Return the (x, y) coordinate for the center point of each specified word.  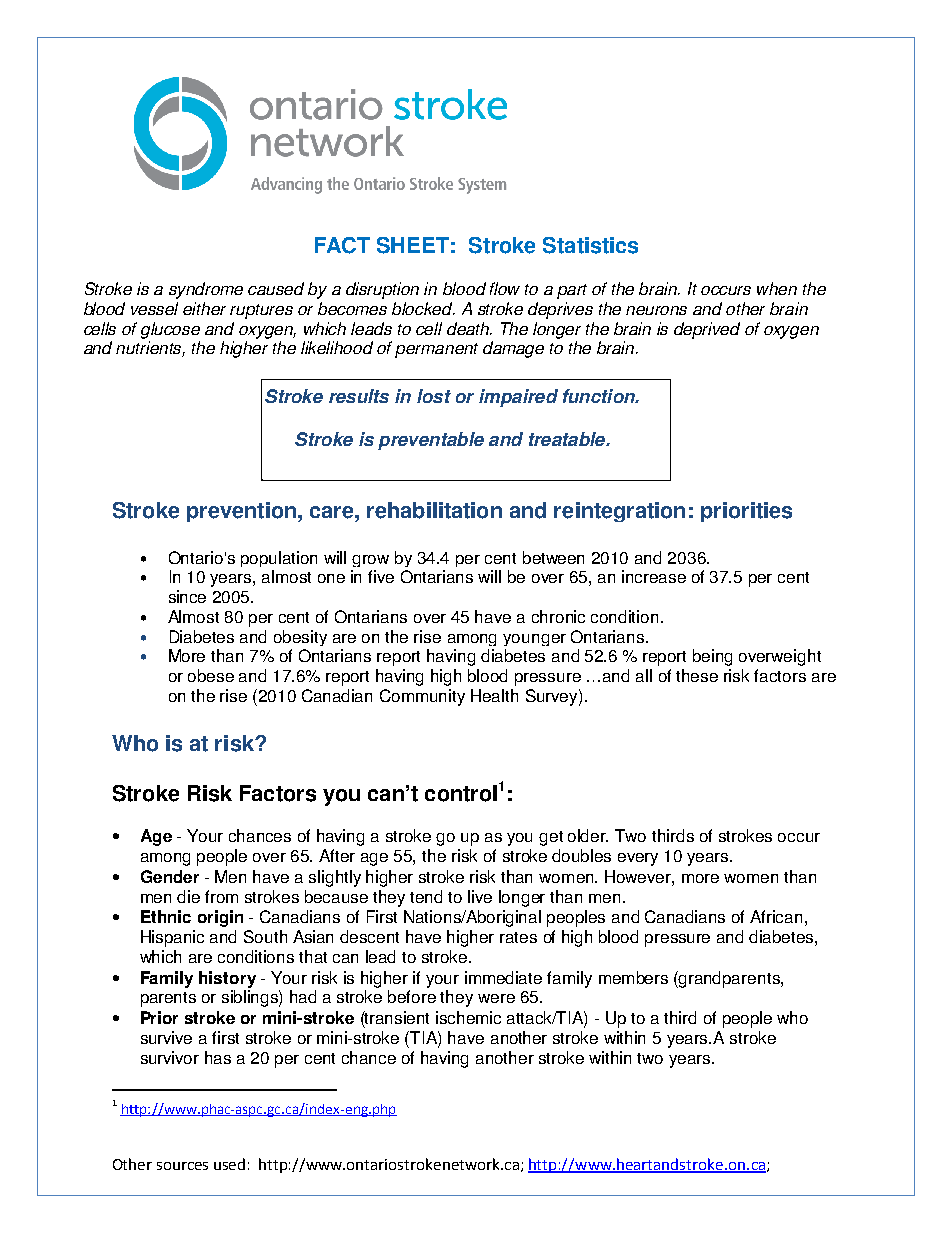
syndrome (206, 290)
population (279, 559)
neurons (656, 310)
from (221, 896)
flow (505, 288)
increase (654, 576)
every (638, 859)
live (480, 896)
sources (182, 1166)
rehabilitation (434, 510)
